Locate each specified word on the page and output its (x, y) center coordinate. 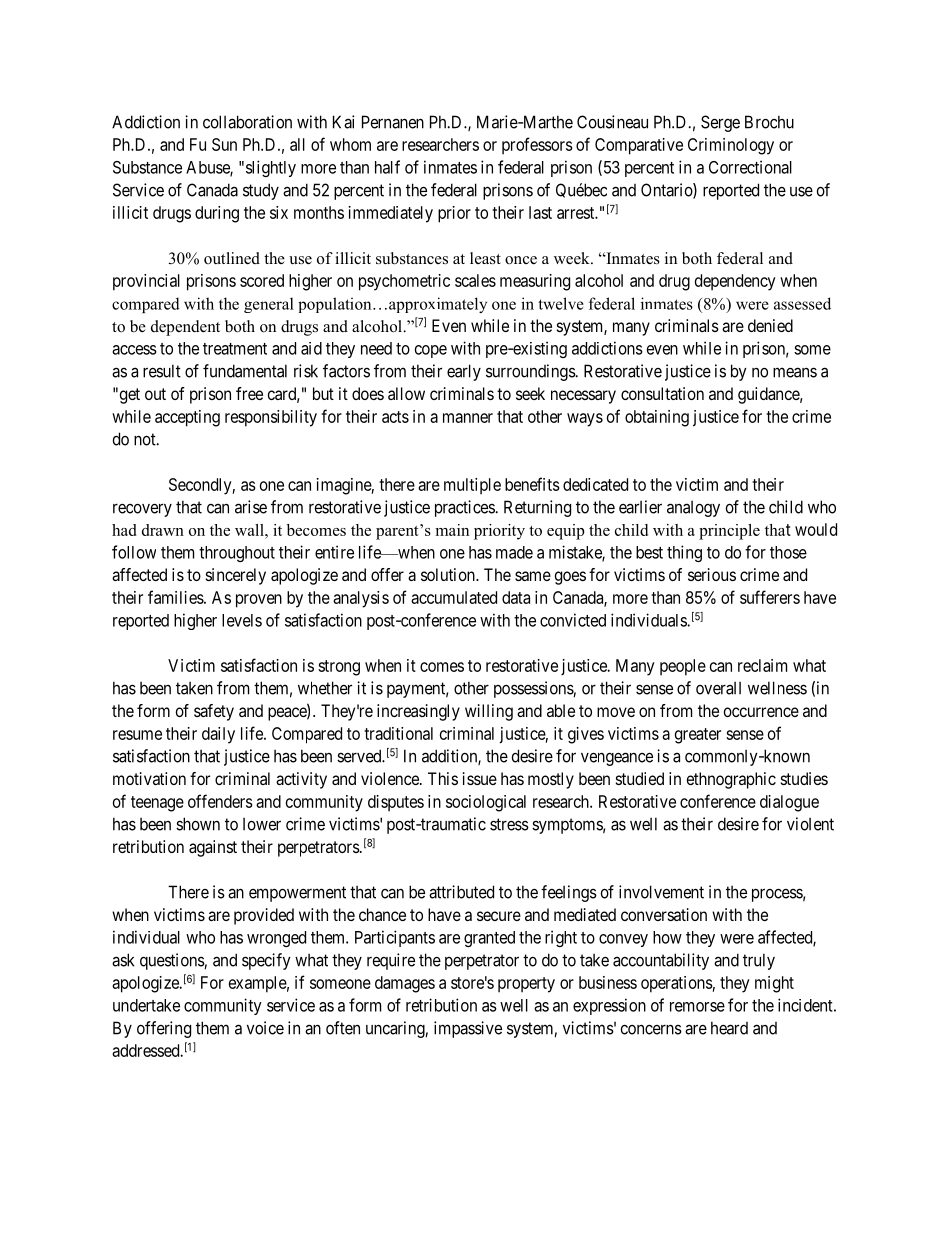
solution (449, 574)
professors (537, 146)
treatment (235, 349)
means (795, 372)
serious (712, 574)
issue (480, 778)
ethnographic (731, 780)
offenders (220, 801)
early (464, 372)
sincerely (236, 576)
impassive (468, 1029)
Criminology (731, 146)
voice (265, 1028)
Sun (224, 144)
